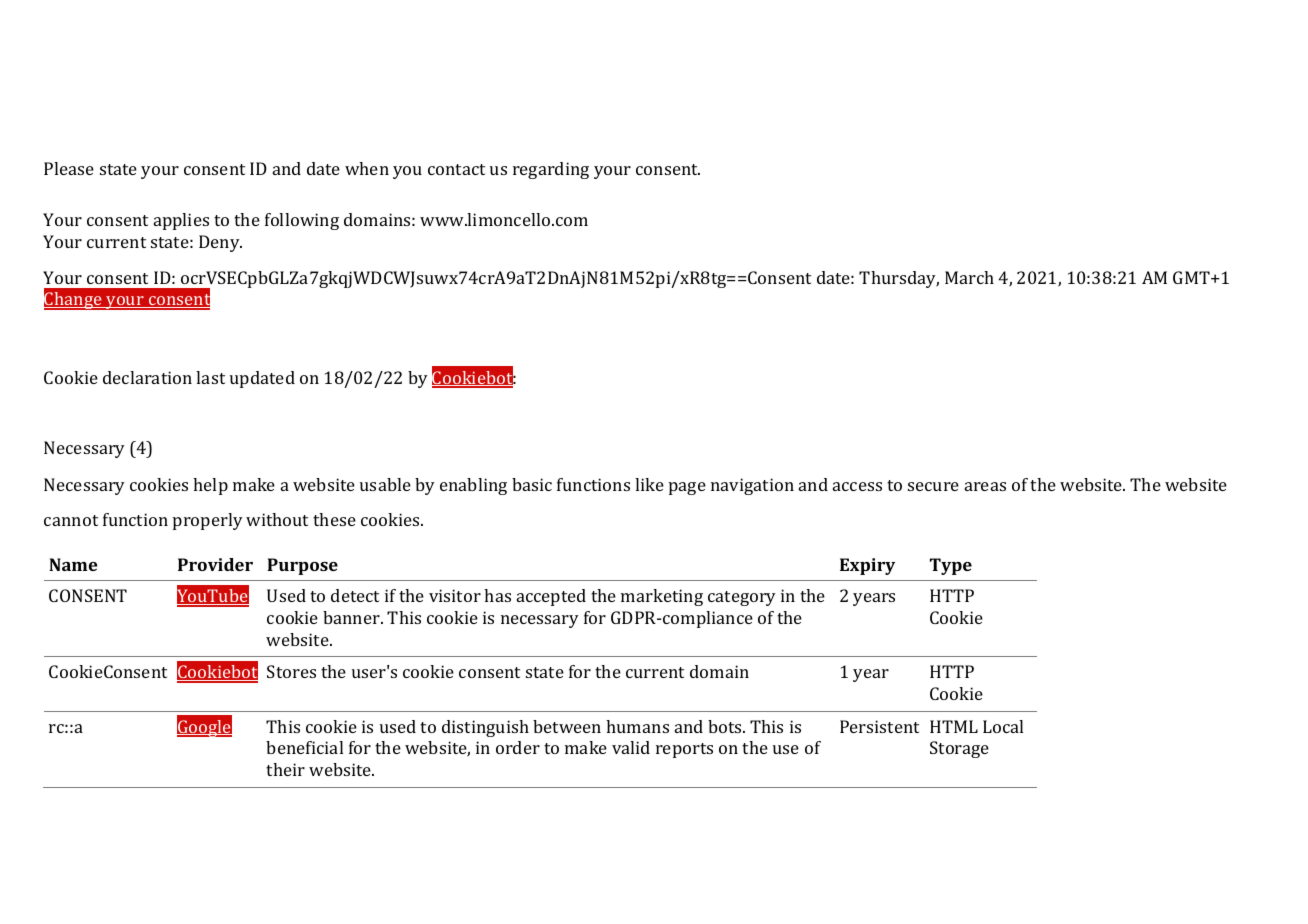 This document has height=924, width=1308. Describe the element at coordinates (532, 484) in the document. I see `basic` at that location.
